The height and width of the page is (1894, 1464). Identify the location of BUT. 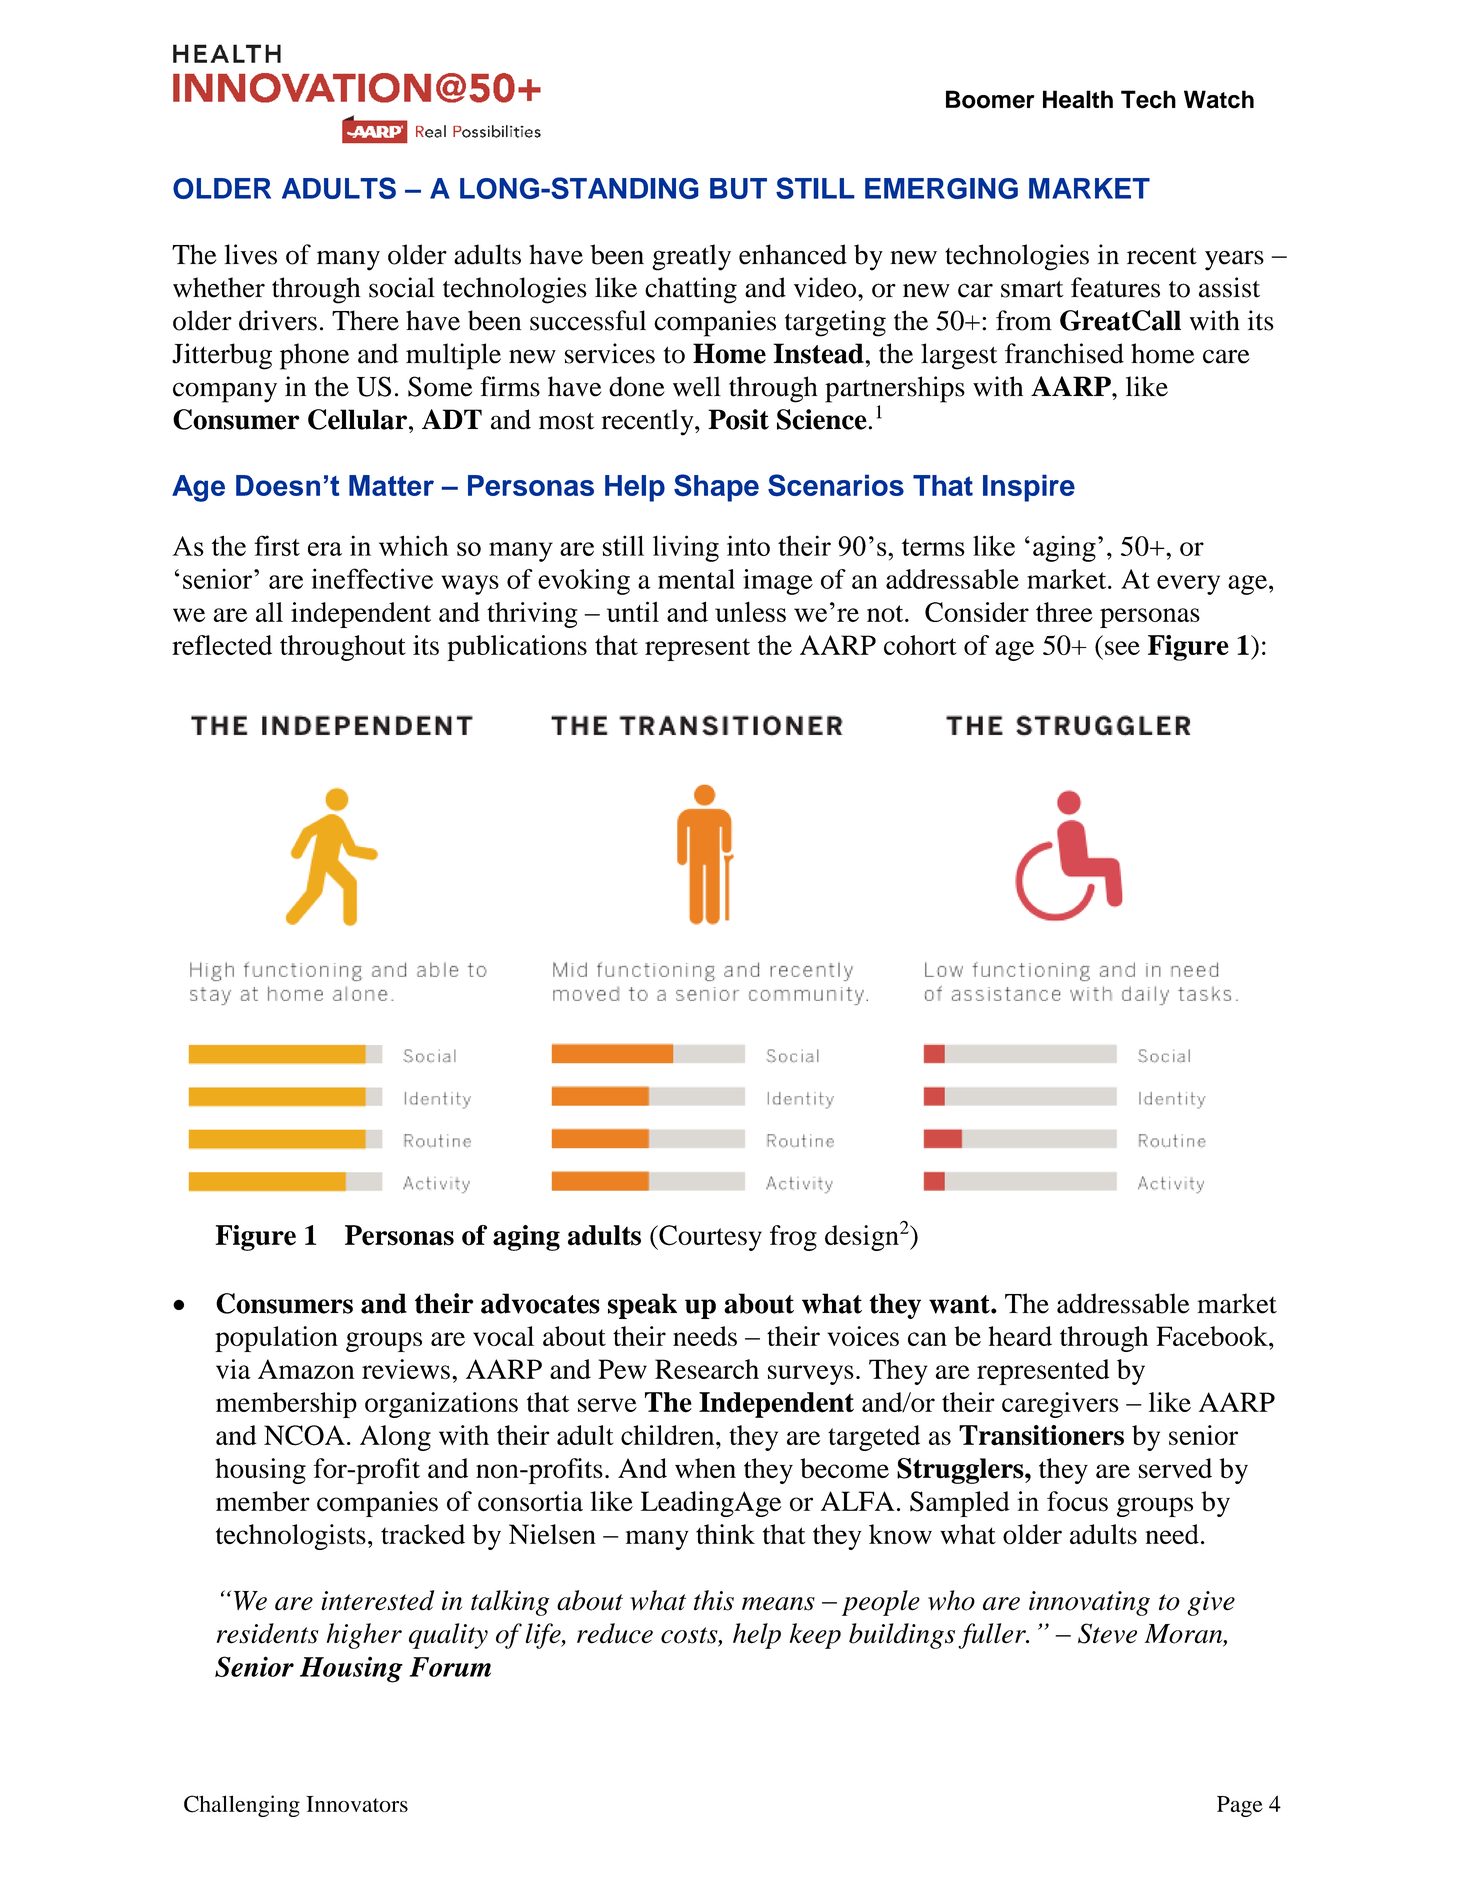
(738, 188).
